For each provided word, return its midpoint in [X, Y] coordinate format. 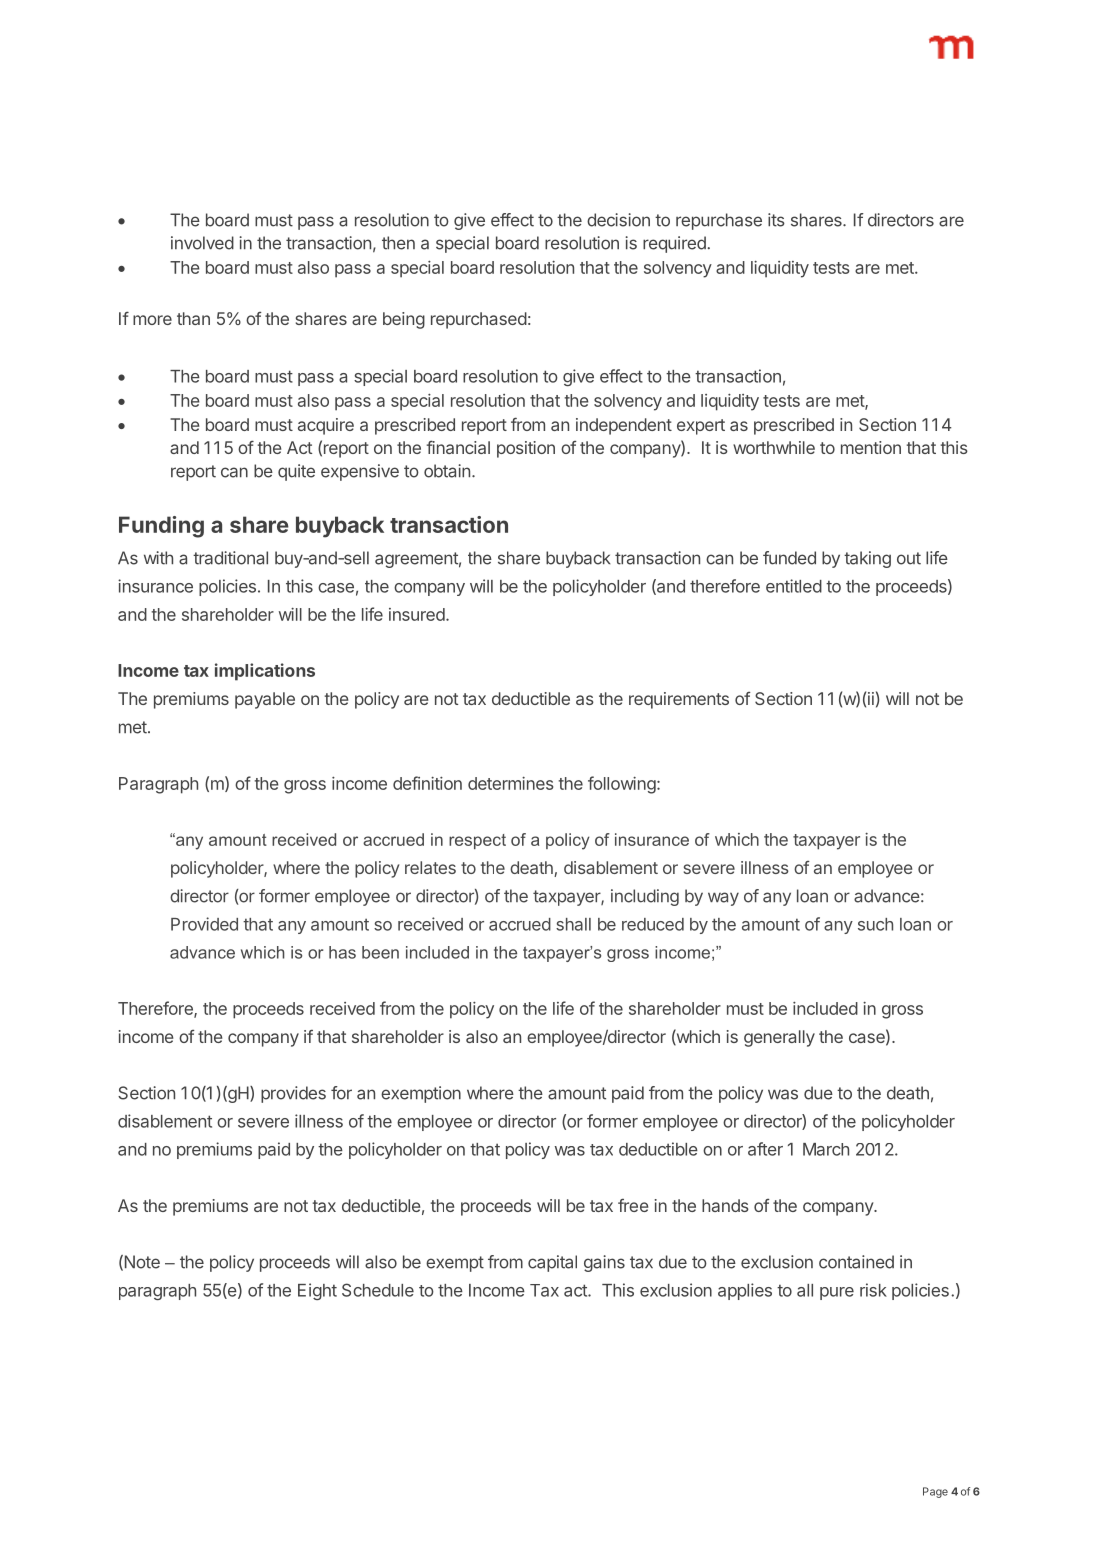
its [776, 220]
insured [417, 614]
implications [265, 672]
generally [779, 1038]
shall [573, 924]
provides [293, 1094]
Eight [317, 1291]
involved [202, 243]
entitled [794, 586]
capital [552, 1263]
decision [618, 220]
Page [935, 1492]
